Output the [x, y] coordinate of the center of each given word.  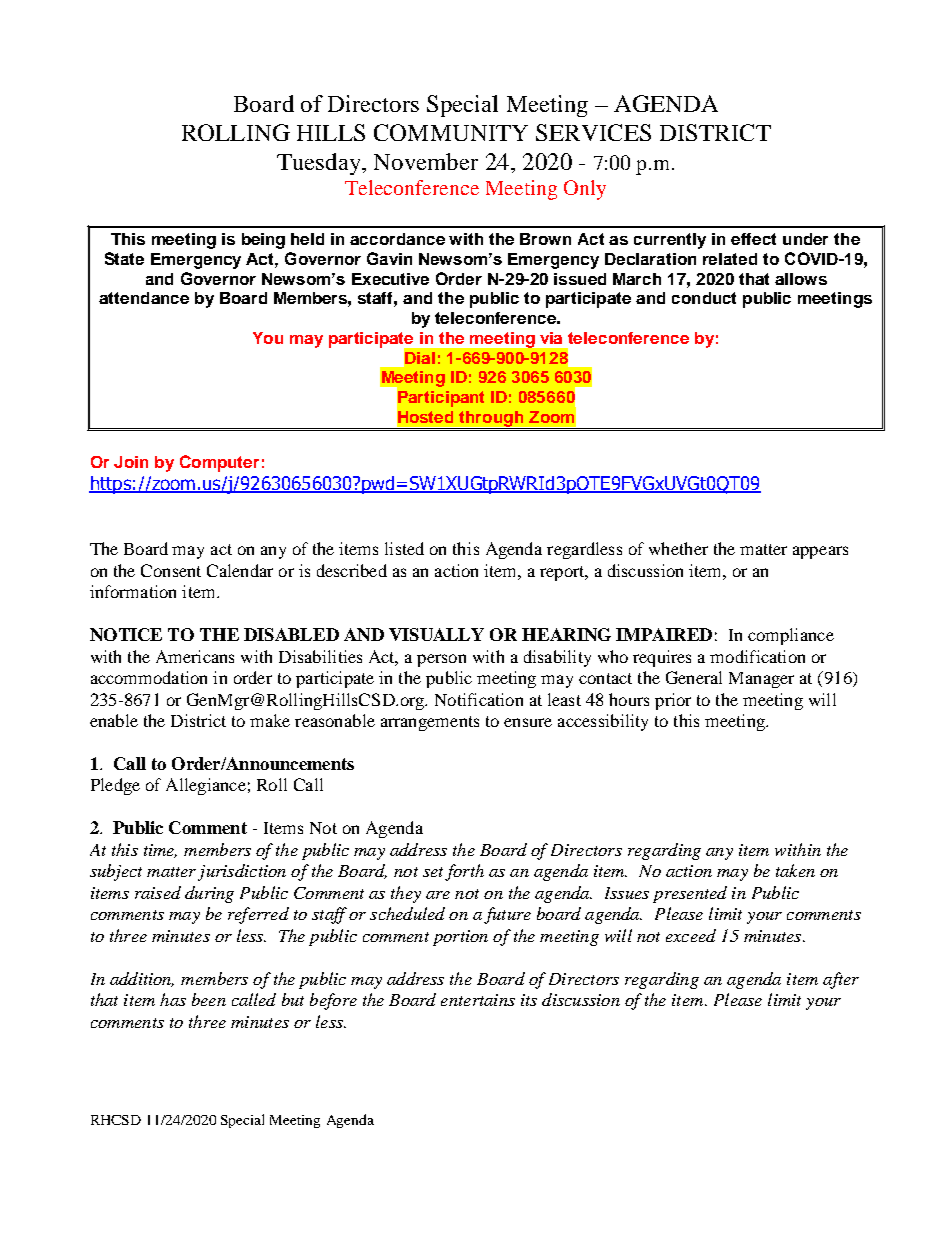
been [209, 999]
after [841, 980]
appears [820, 552]
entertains [478, 1000]
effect [753, 239]
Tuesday [320, 164]
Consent [171, 570]
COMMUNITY [451, 132]
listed [404, 548]
